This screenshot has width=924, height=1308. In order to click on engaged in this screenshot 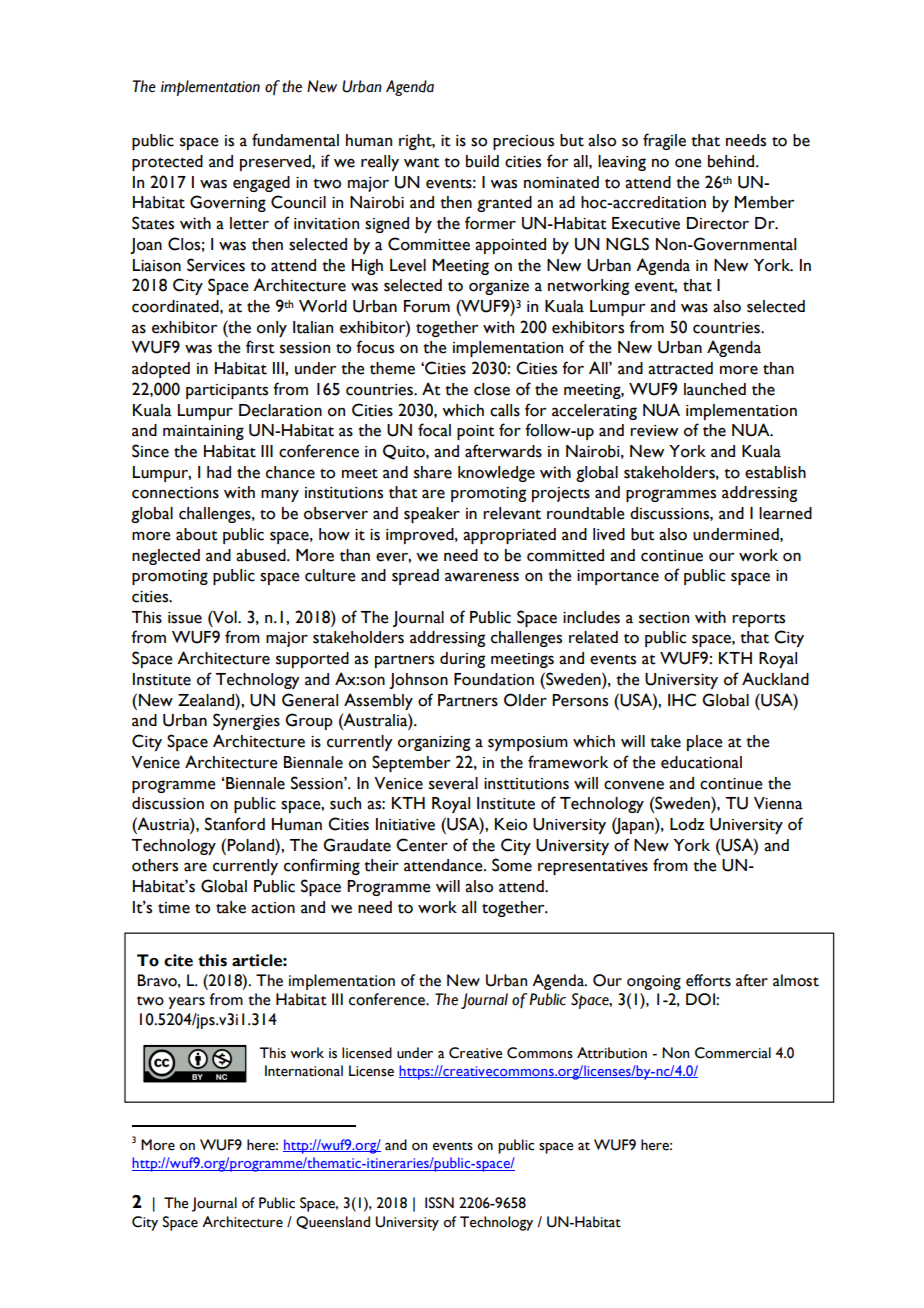, I will do `click(261, 184)`.
